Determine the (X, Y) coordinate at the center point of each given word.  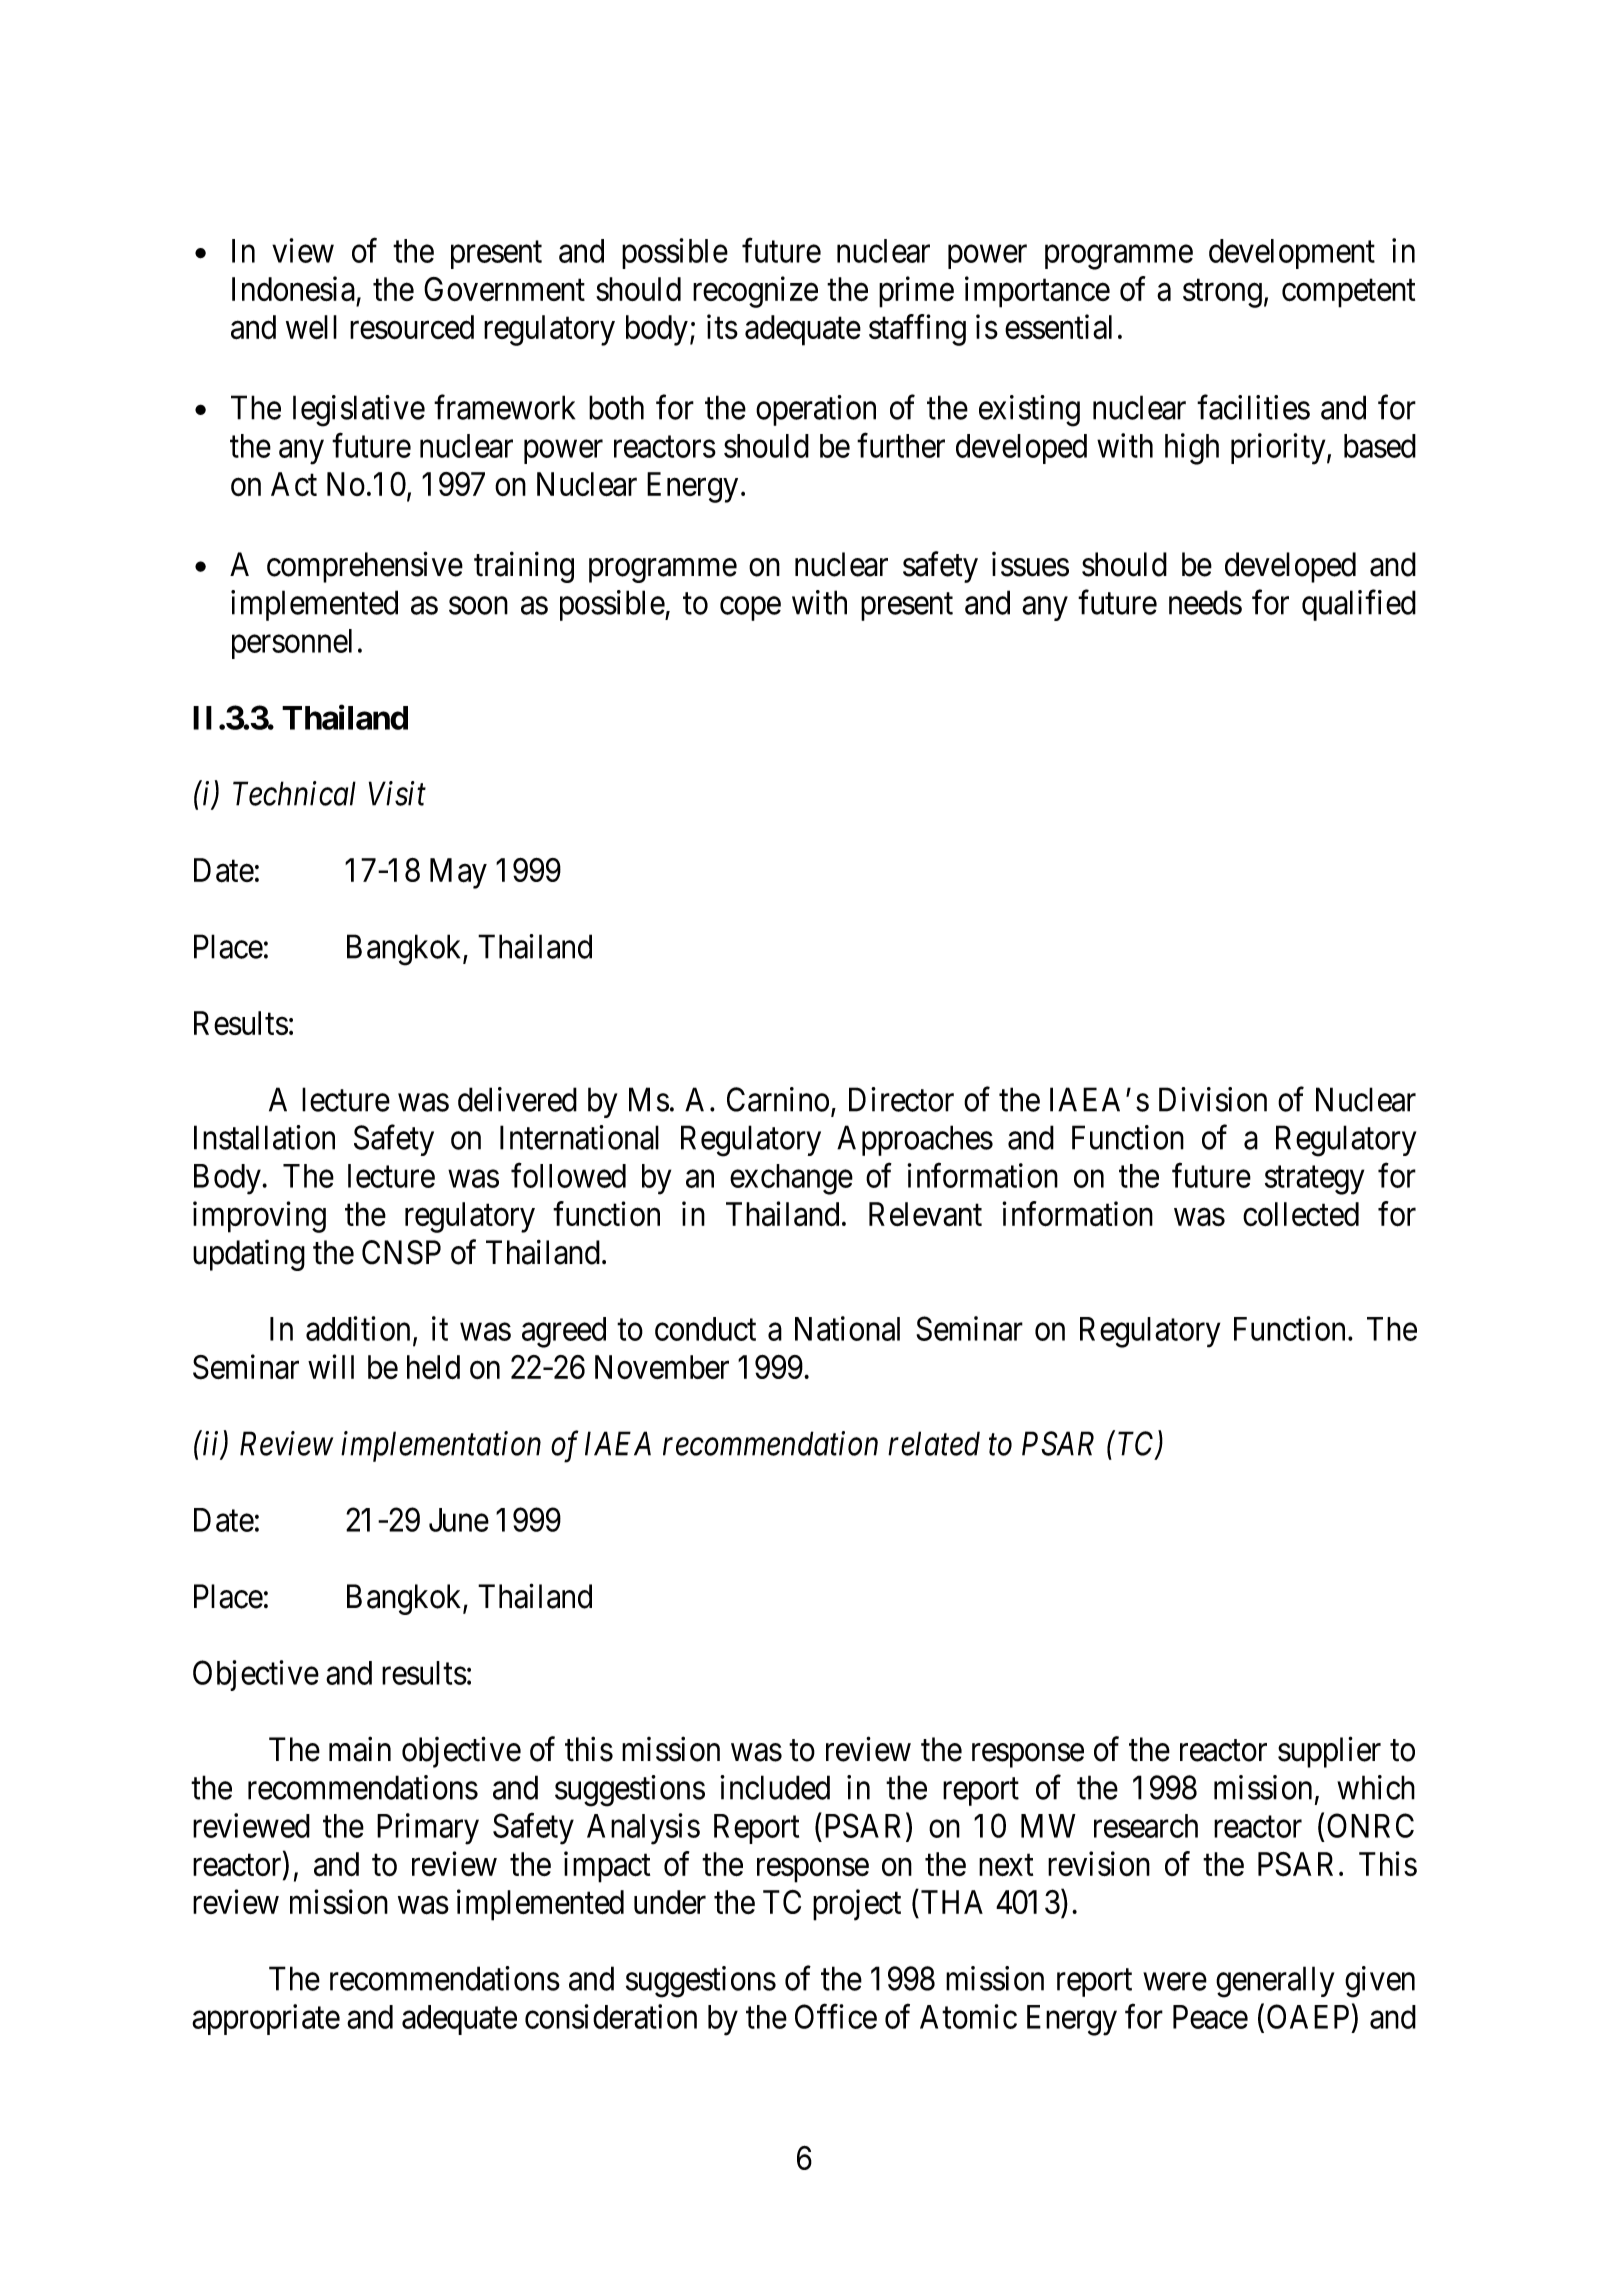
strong (1222, 294)
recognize (755, 292)
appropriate (266, 2019)
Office (836, 2016)
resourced (412, 327)
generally (1275, 1982)
